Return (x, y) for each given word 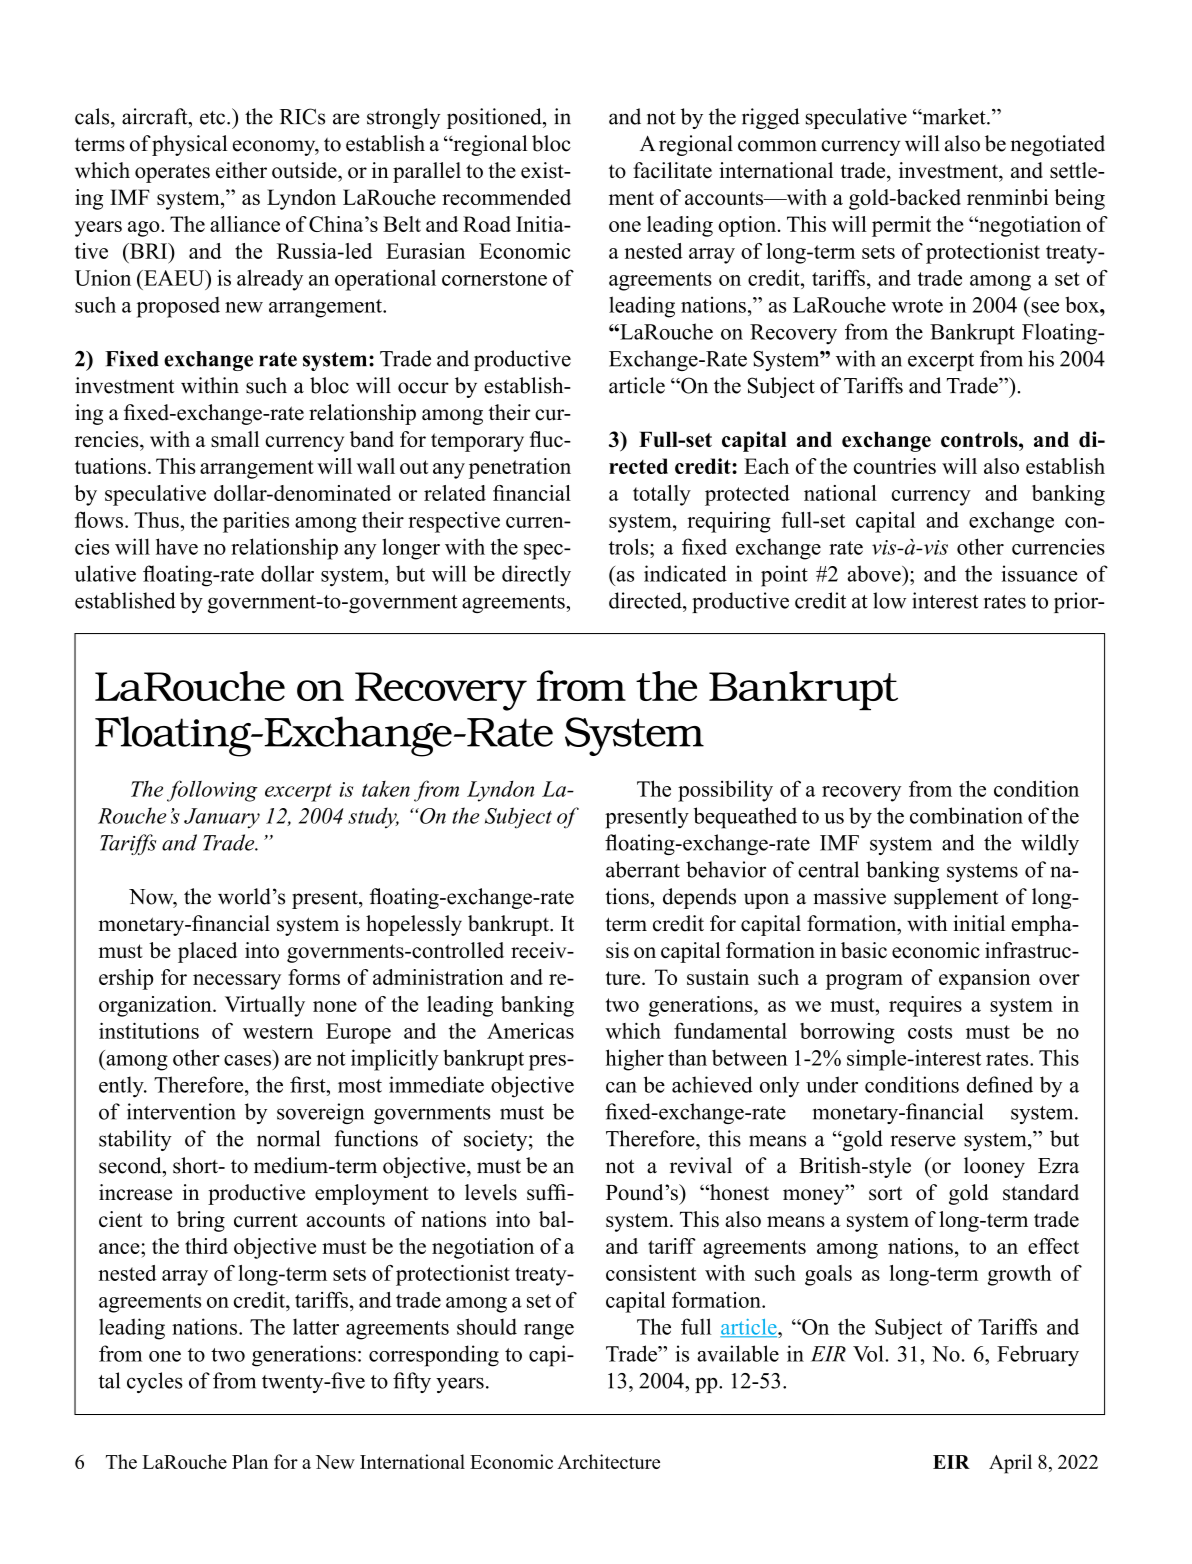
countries (895, 466)
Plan (250, 1461)
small (235, 439)
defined (1000, 1084)
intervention (181, 1111)
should (487, 1326)
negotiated (1058, 145)
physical (190, 145)
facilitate (672, 170)
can (621, 1087)
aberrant (643, 869)
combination (966, 815)
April (1010, 1464)
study (373, 818)
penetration (520, 468)
